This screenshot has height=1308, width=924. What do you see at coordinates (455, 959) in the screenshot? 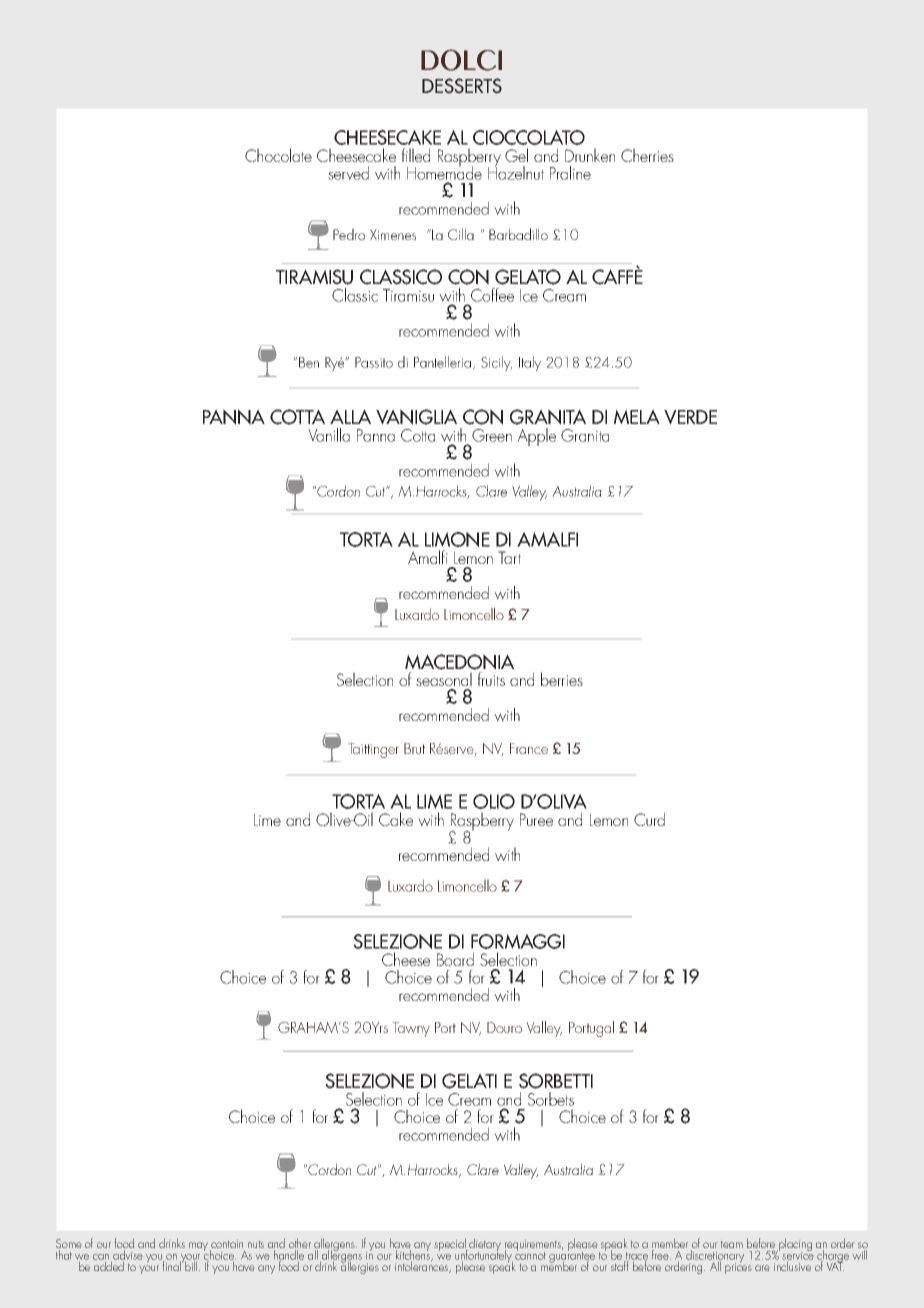
I see `Board` at bounding box center [455, 959].
